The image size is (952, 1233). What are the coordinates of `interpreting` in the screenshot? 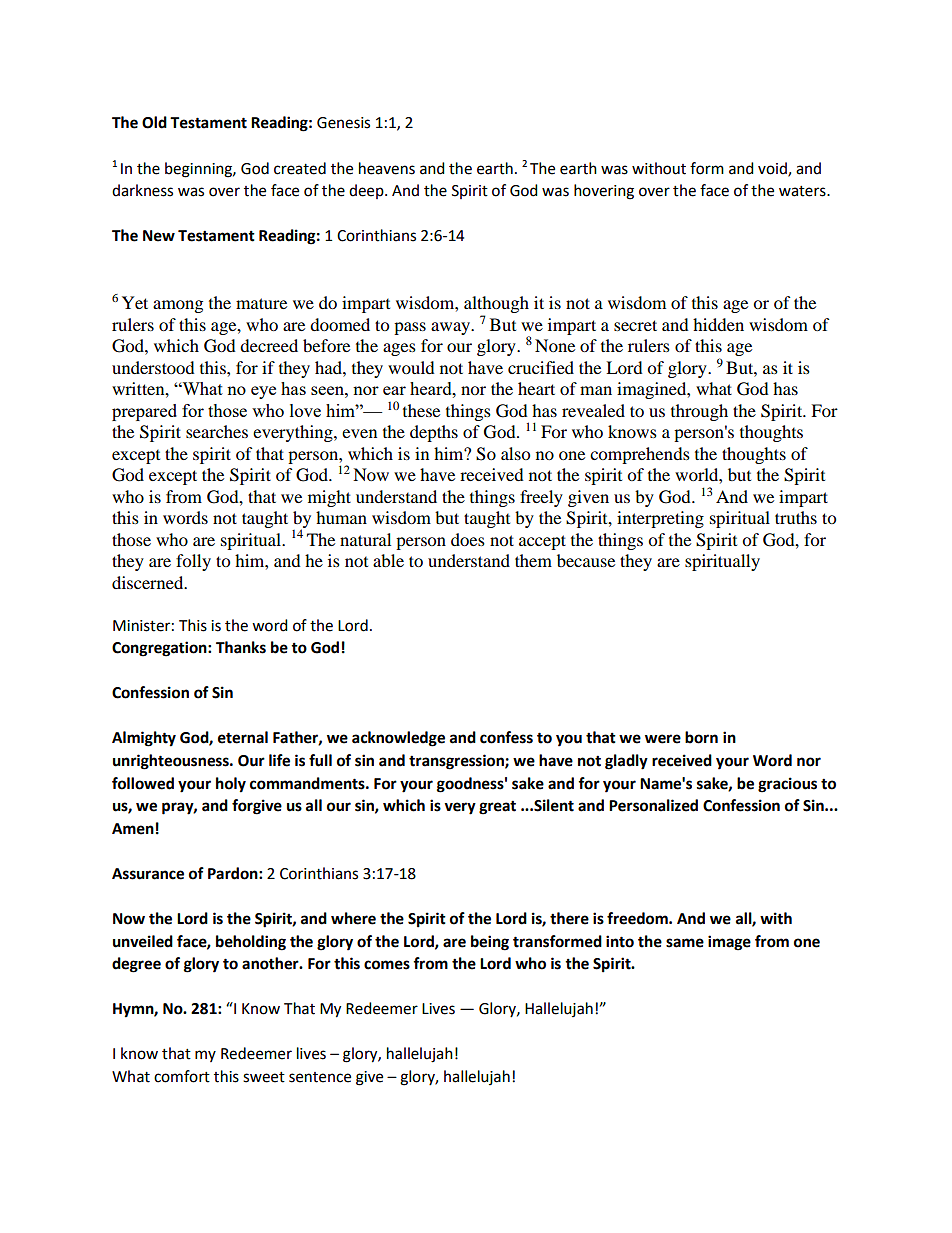 It's located at (660, 519).
